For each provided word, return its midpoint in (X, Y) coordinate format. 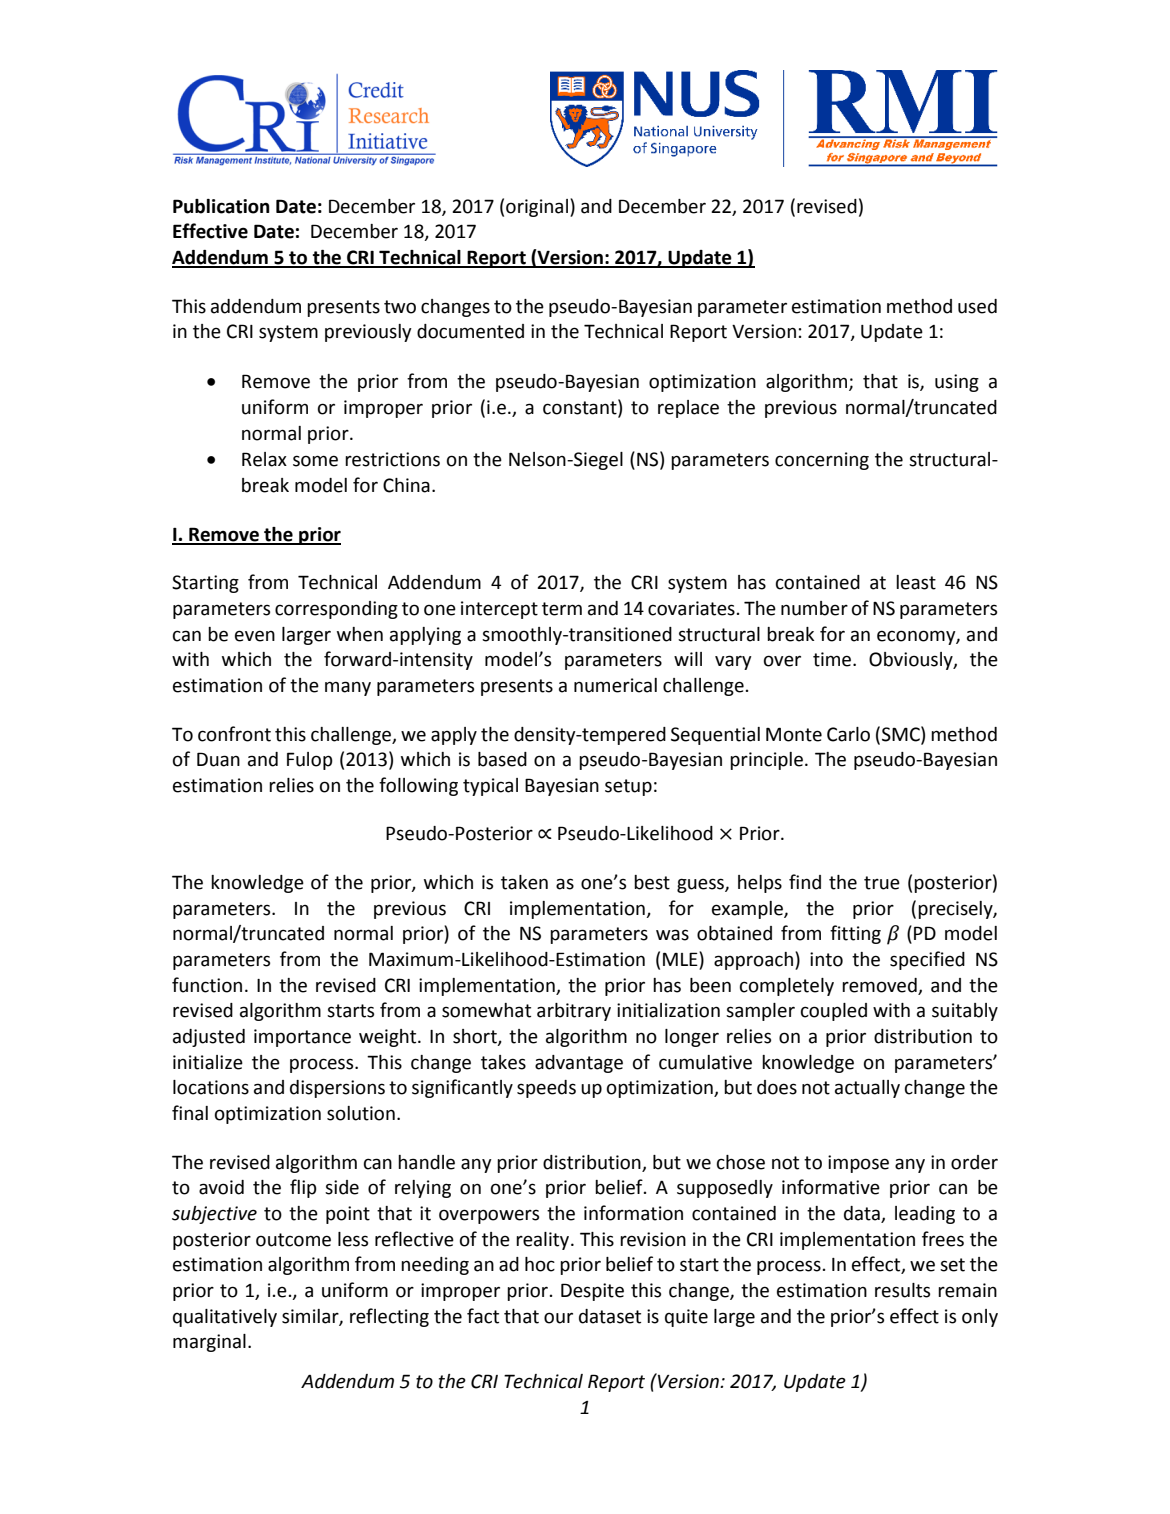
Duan (218, 759)
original (537, 208)
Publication (221, 206)
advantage (579, 1064)
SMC (902, 734)
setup (628, 787)
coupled (834, 1012)
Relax (264, 459)
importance (302, 1038)
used (977, 306)
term (562, 609)
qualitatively (225, 1318)
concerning (822, 461)
